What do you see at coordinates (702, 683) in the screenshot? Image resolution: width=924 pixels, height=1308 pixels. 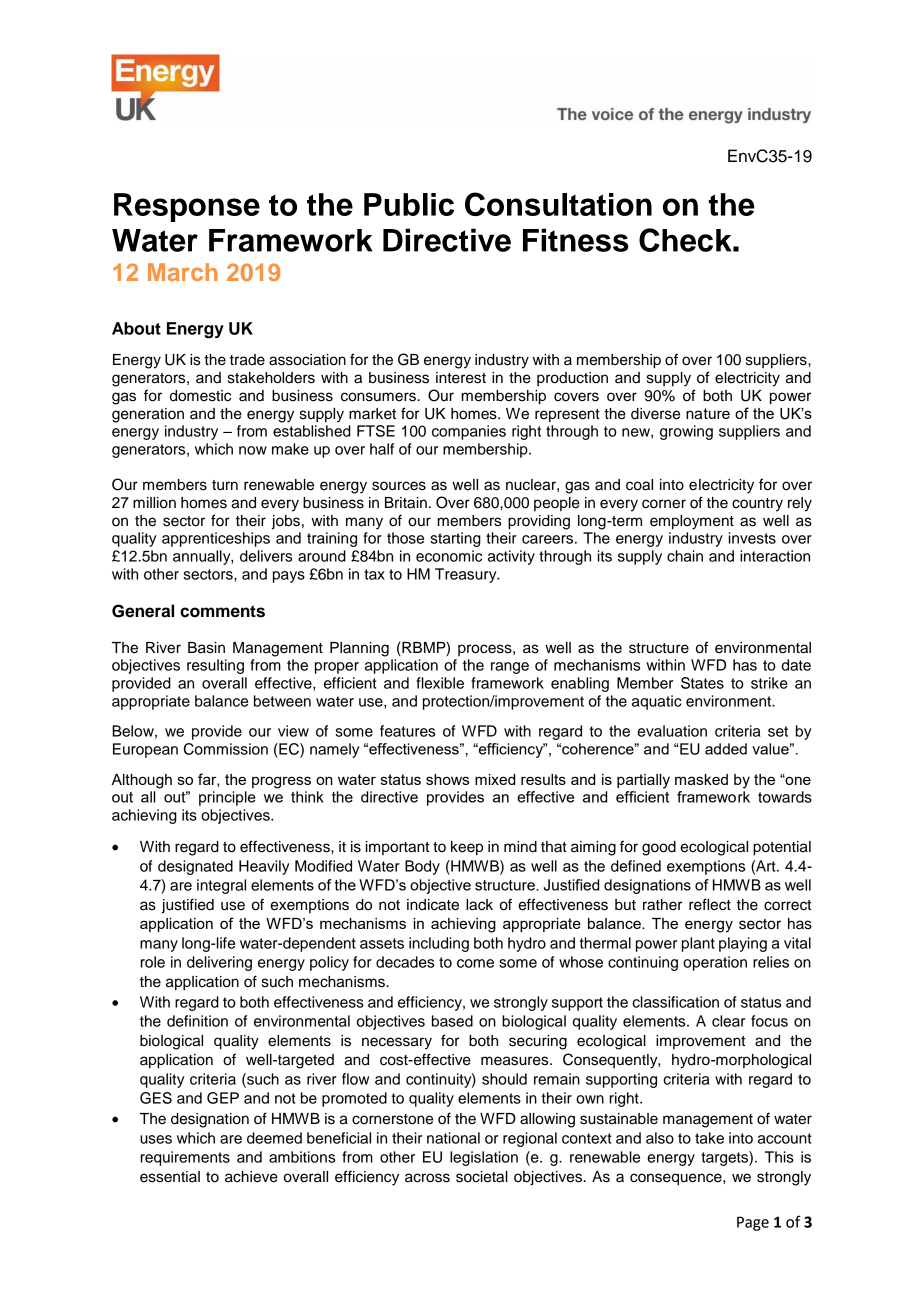 I see `States` at bounding box center [702, 683].
